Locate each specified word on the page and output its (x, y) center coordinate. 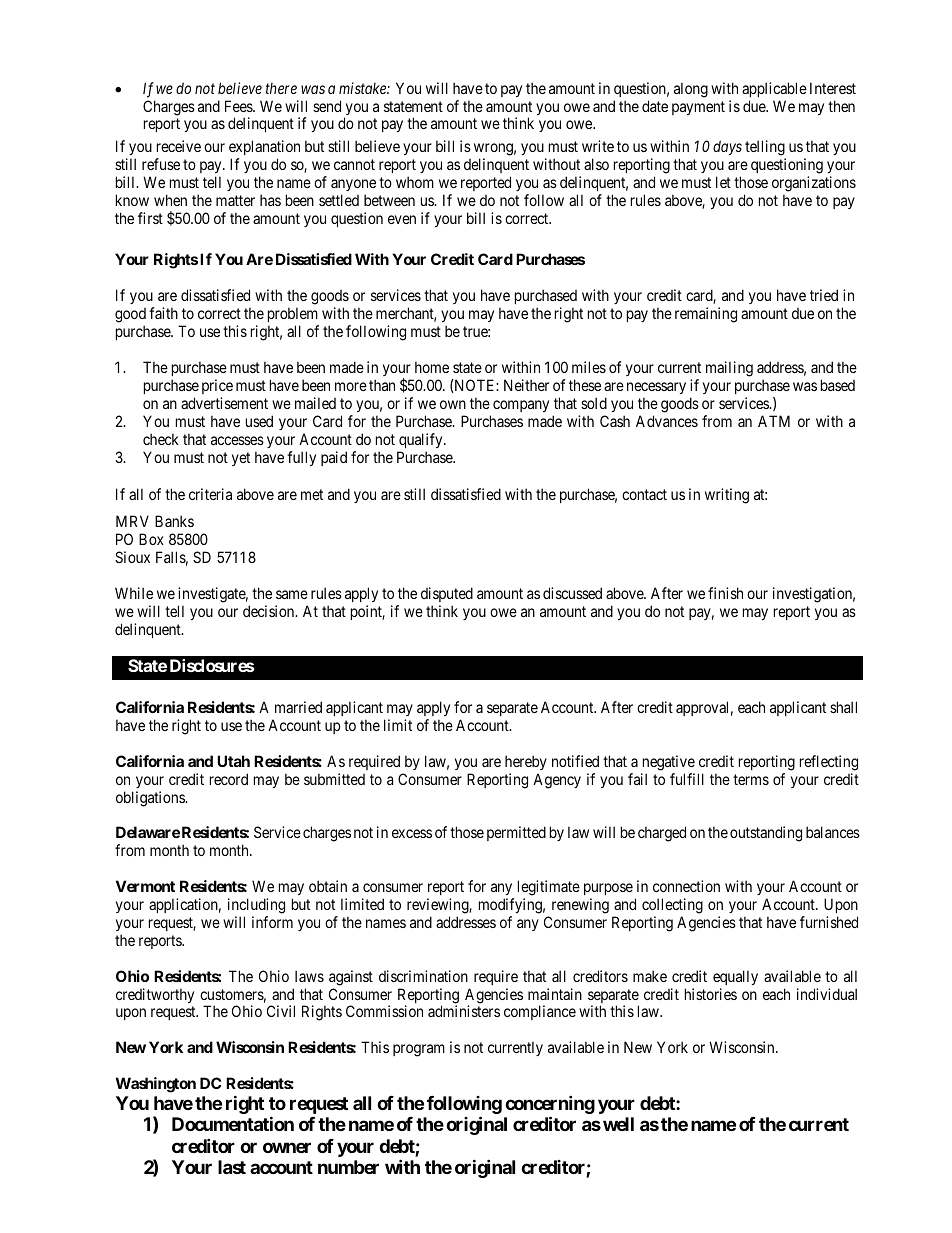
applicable (774, 89)
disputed (447, 596)
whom (415, 182)
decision (270, 611)
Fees (239, 106)
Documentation (233, 1123)
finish (725, 593)
